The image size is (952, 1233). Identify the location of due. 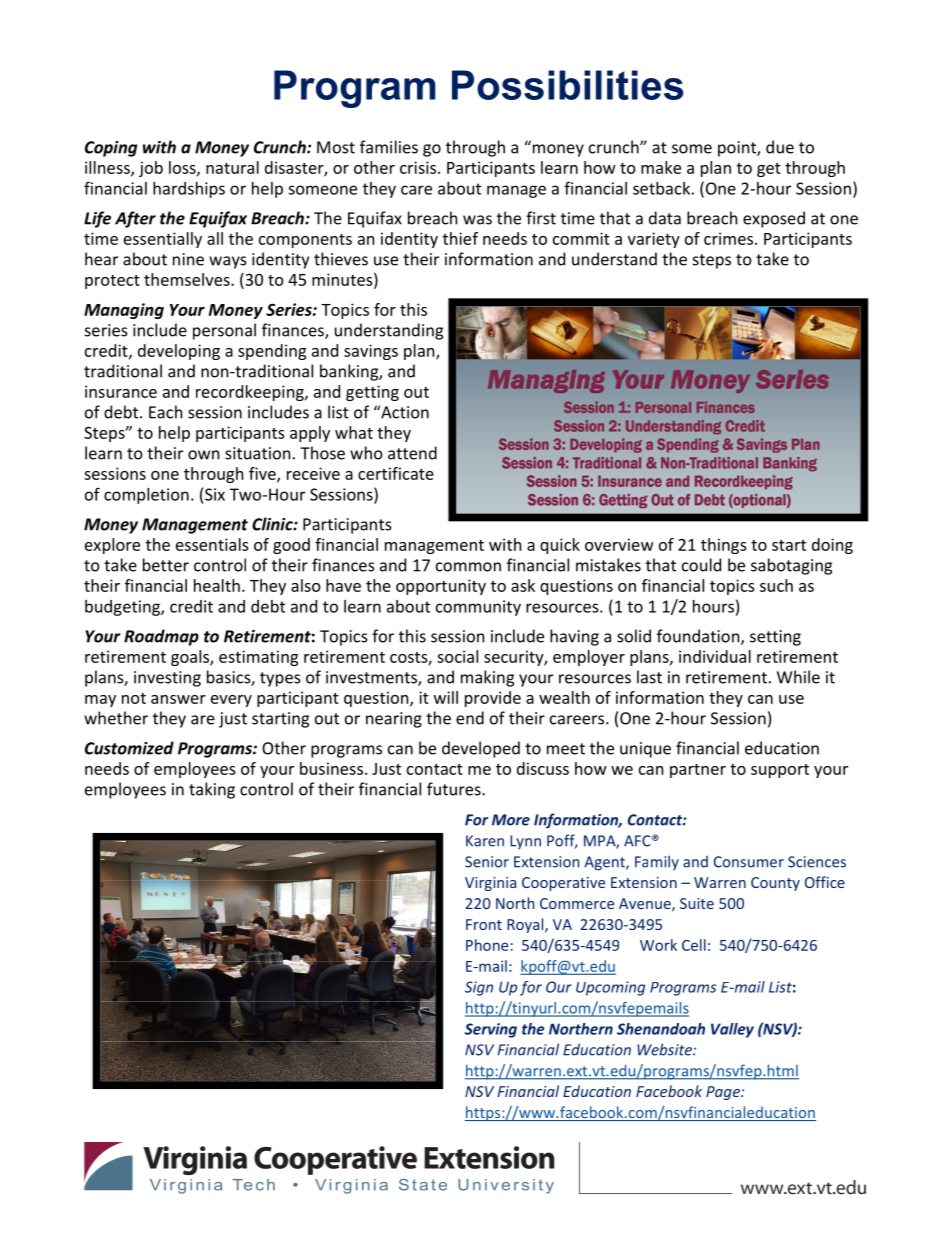
(780, 147).
